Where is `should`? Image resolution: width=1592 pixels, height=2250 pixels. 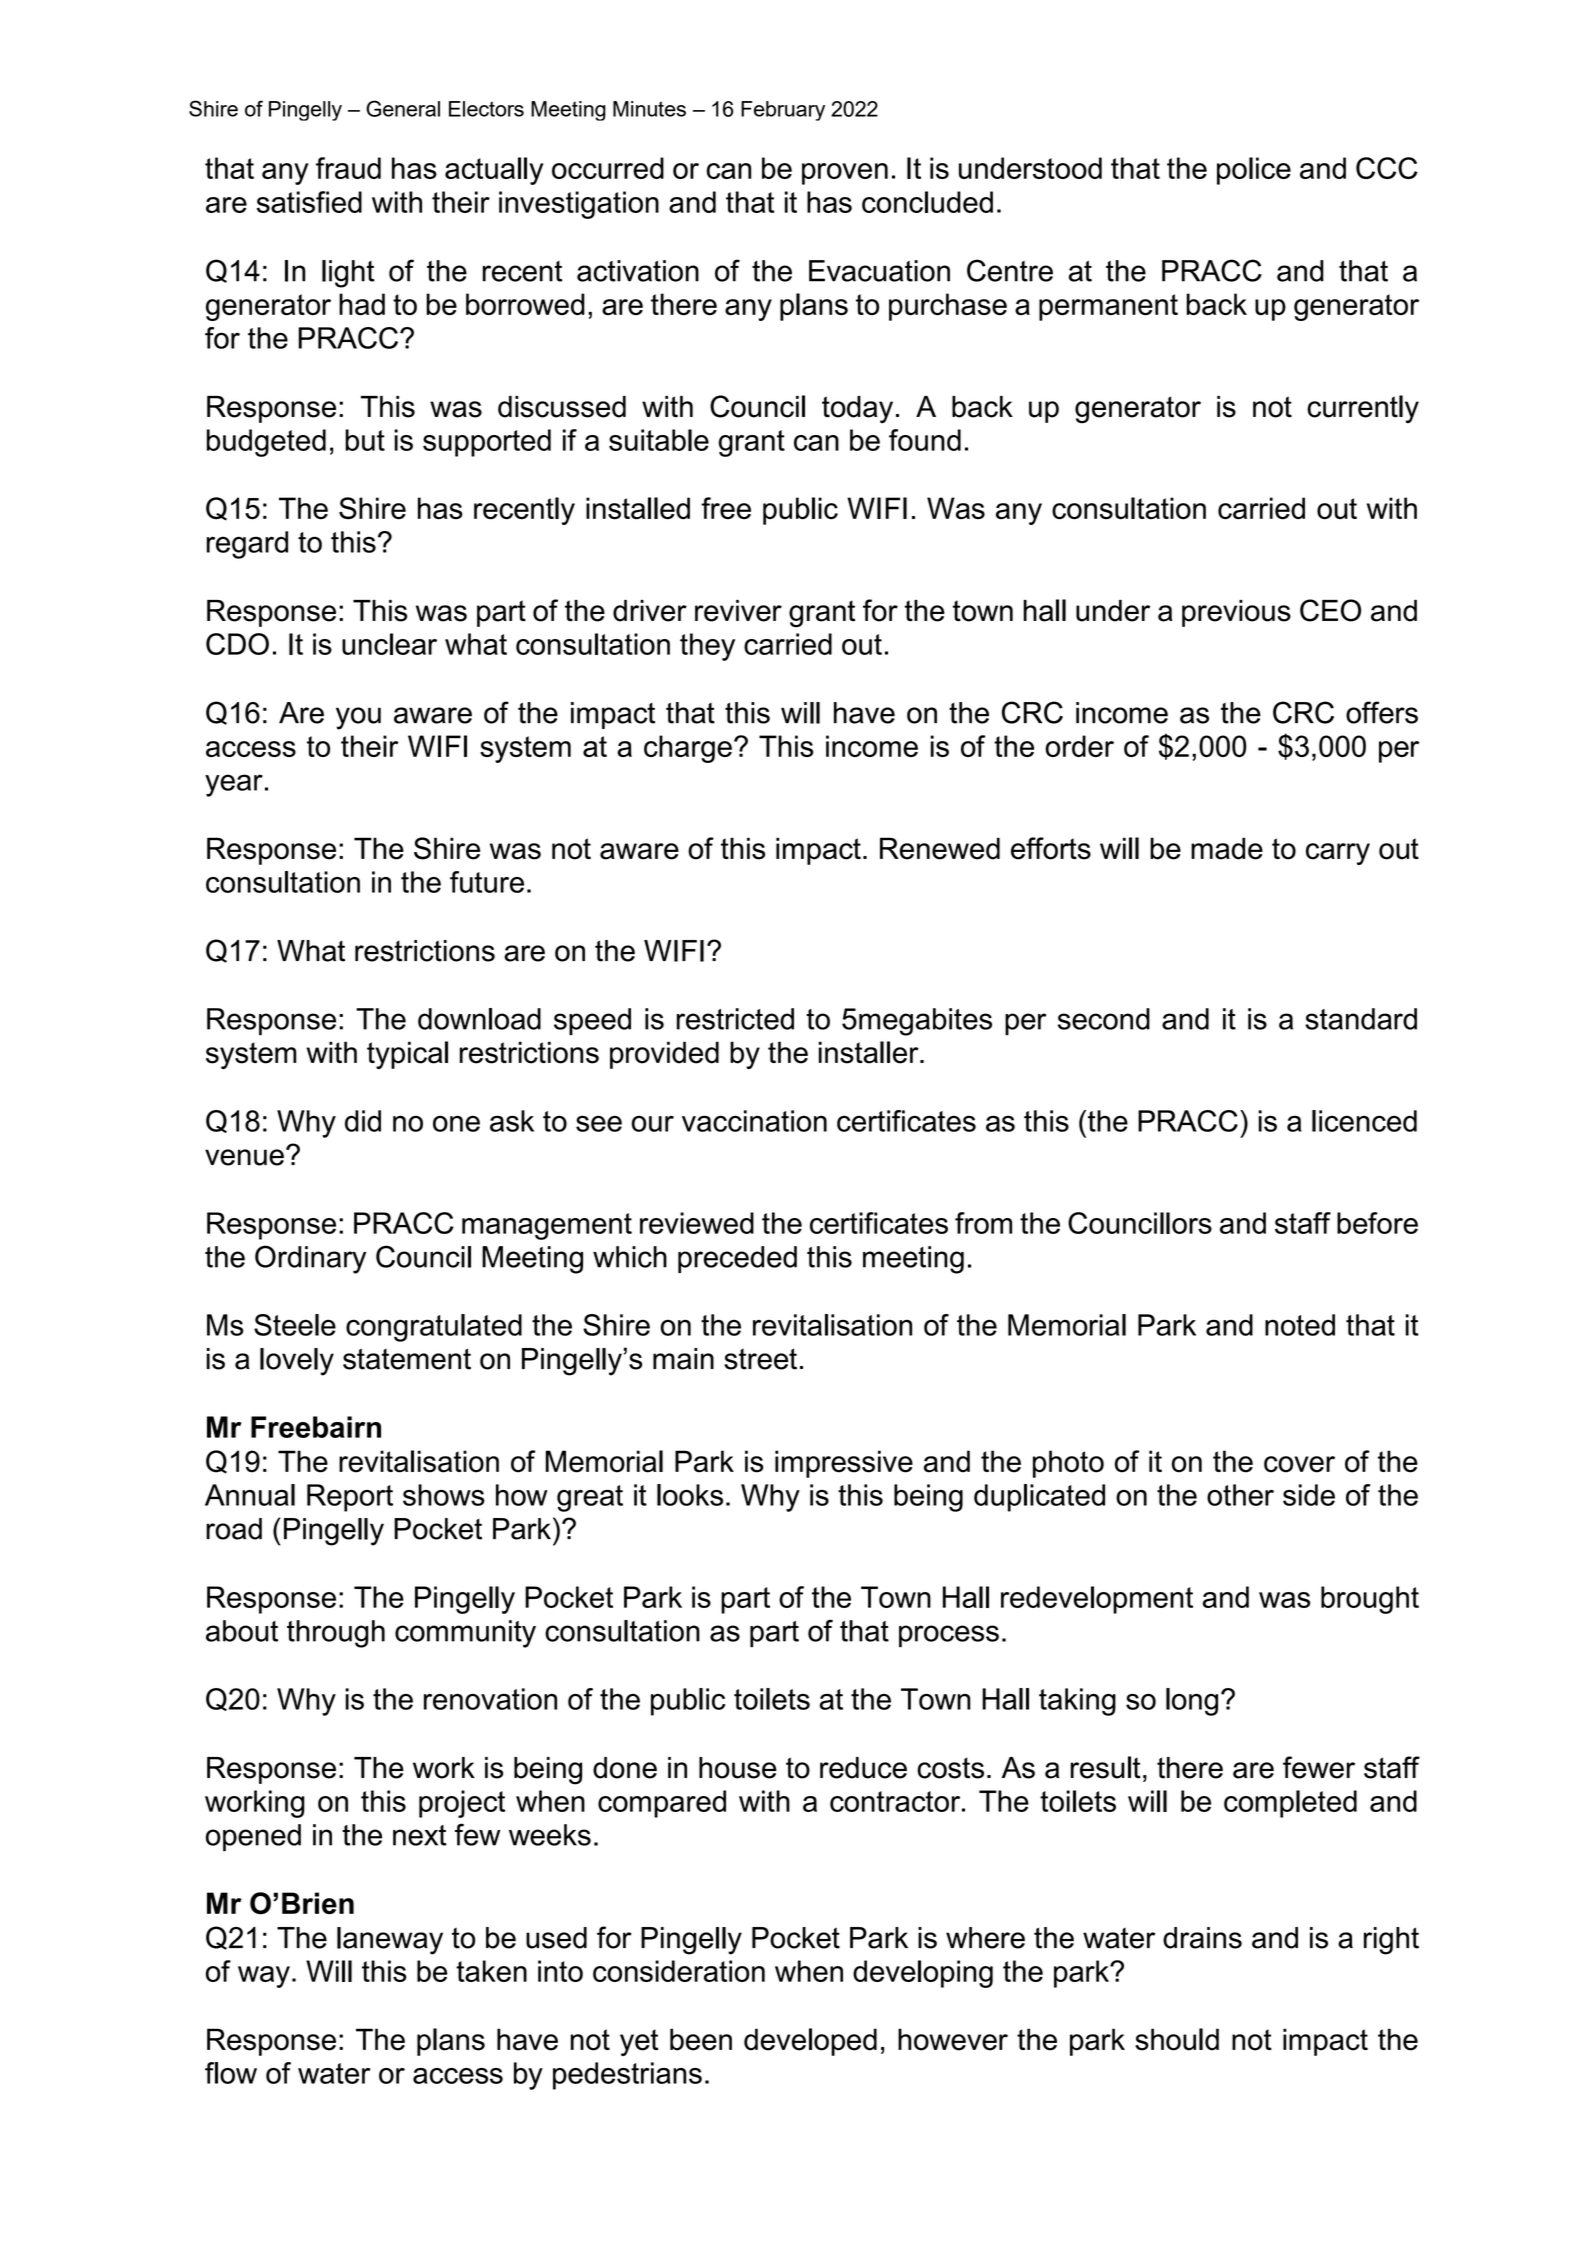 should is located at coordinates (1177, 2039).
